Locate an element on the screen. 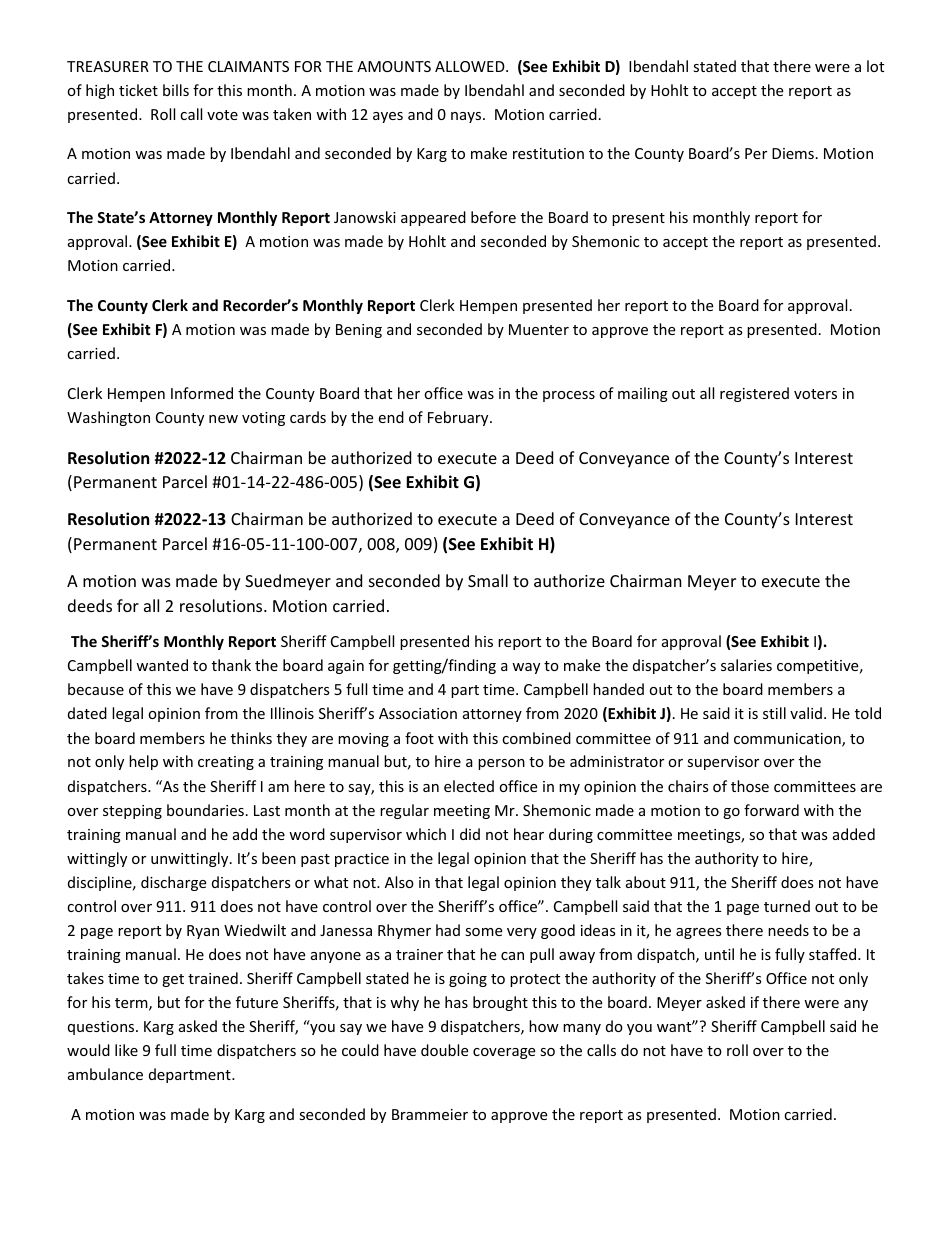  Informed is located at coordinates (202, 393).
